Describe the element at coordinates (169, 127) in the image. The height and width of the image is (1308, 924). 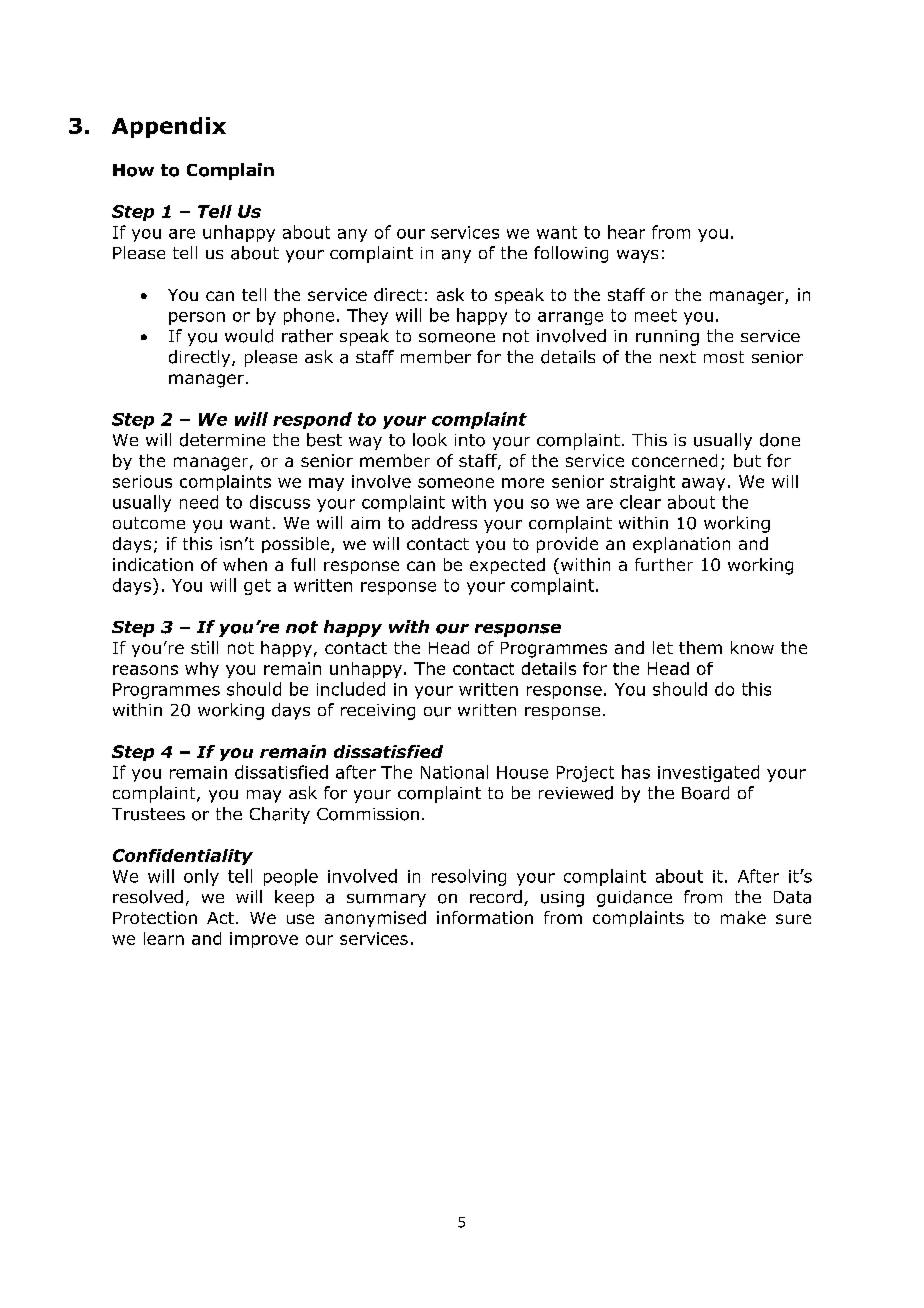
I see `Appendix` at that location.
